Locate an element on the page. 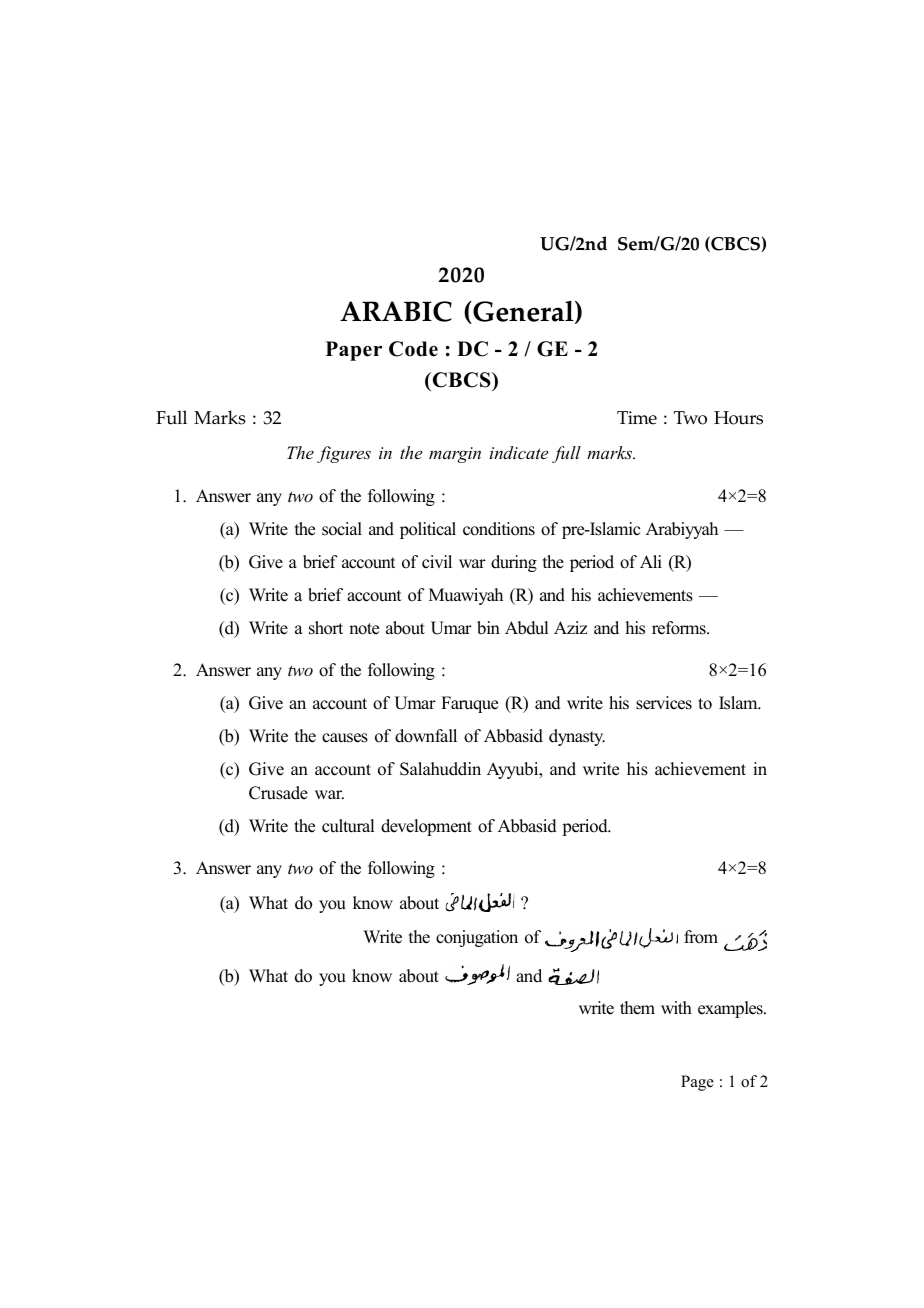  Time is located at coordinates (637, 418).
